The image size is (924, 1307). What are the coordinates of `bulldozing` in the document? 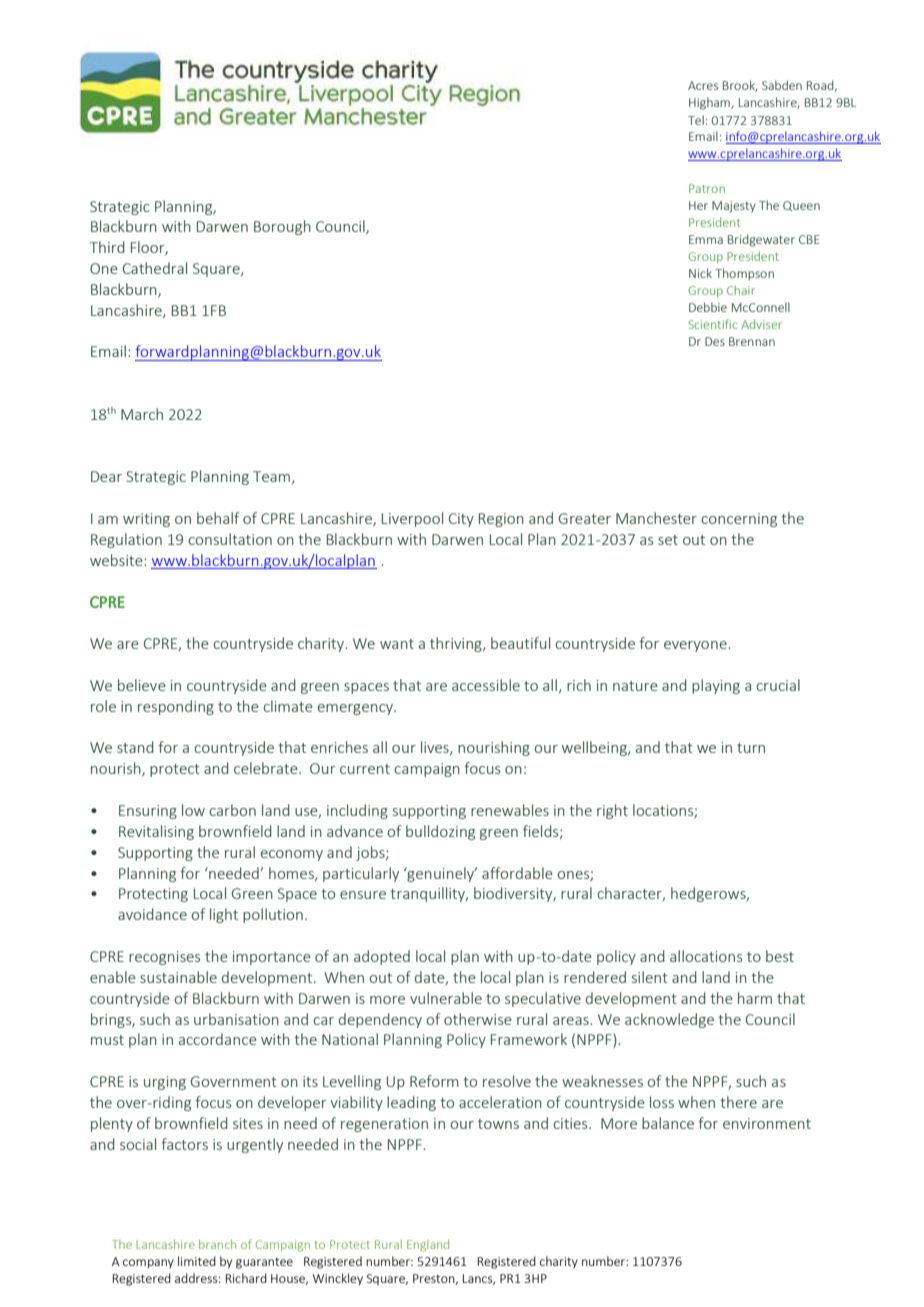 It's located at (440, 832).
